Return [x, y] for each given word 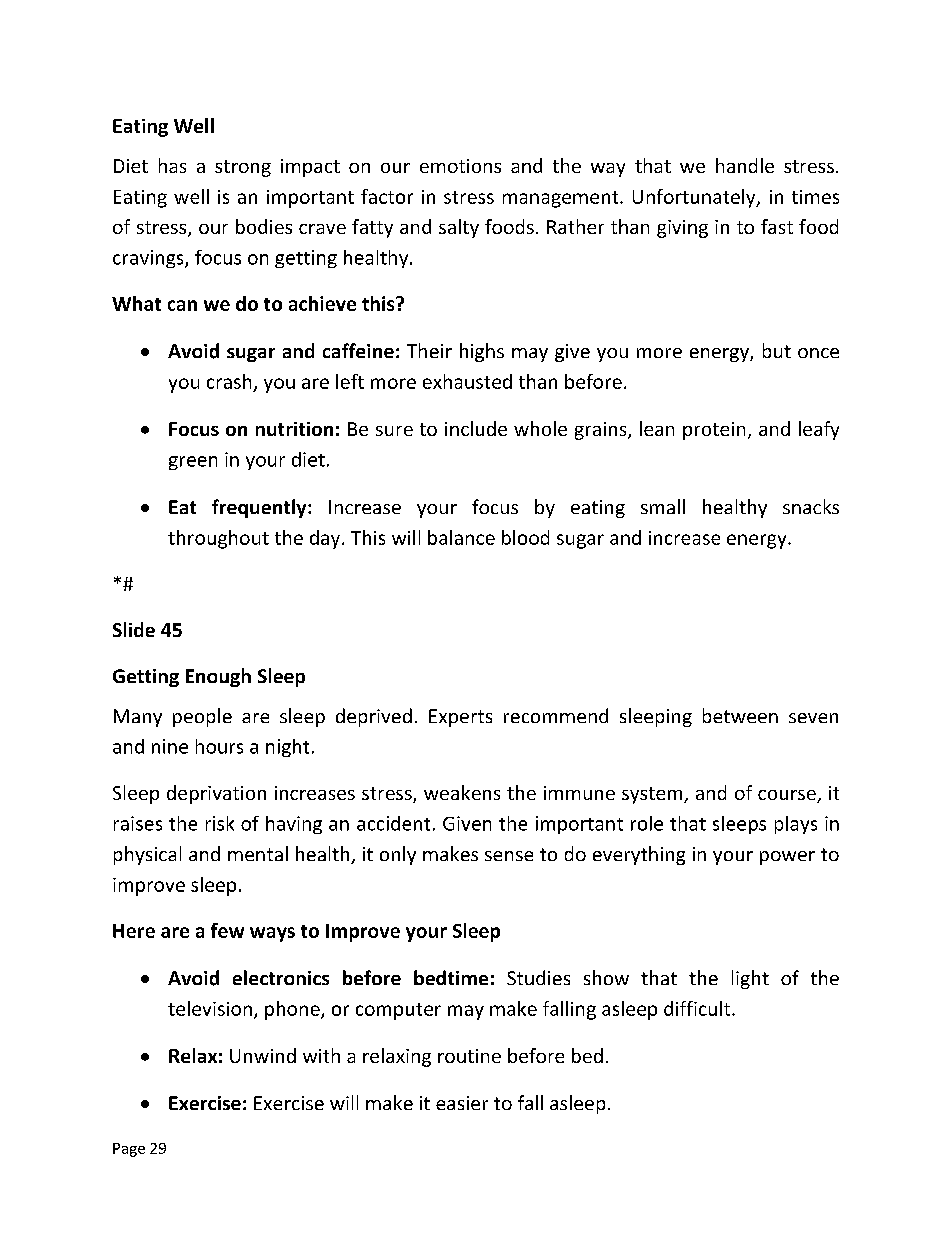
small [663, 506]
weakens [462, 792]
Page [129, 1150]
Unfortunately [695, 198]
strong [243, 168]
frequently [260, 508]
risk [220, 823]
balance [461, 537]
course [788, 796]
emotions [460, 166]
